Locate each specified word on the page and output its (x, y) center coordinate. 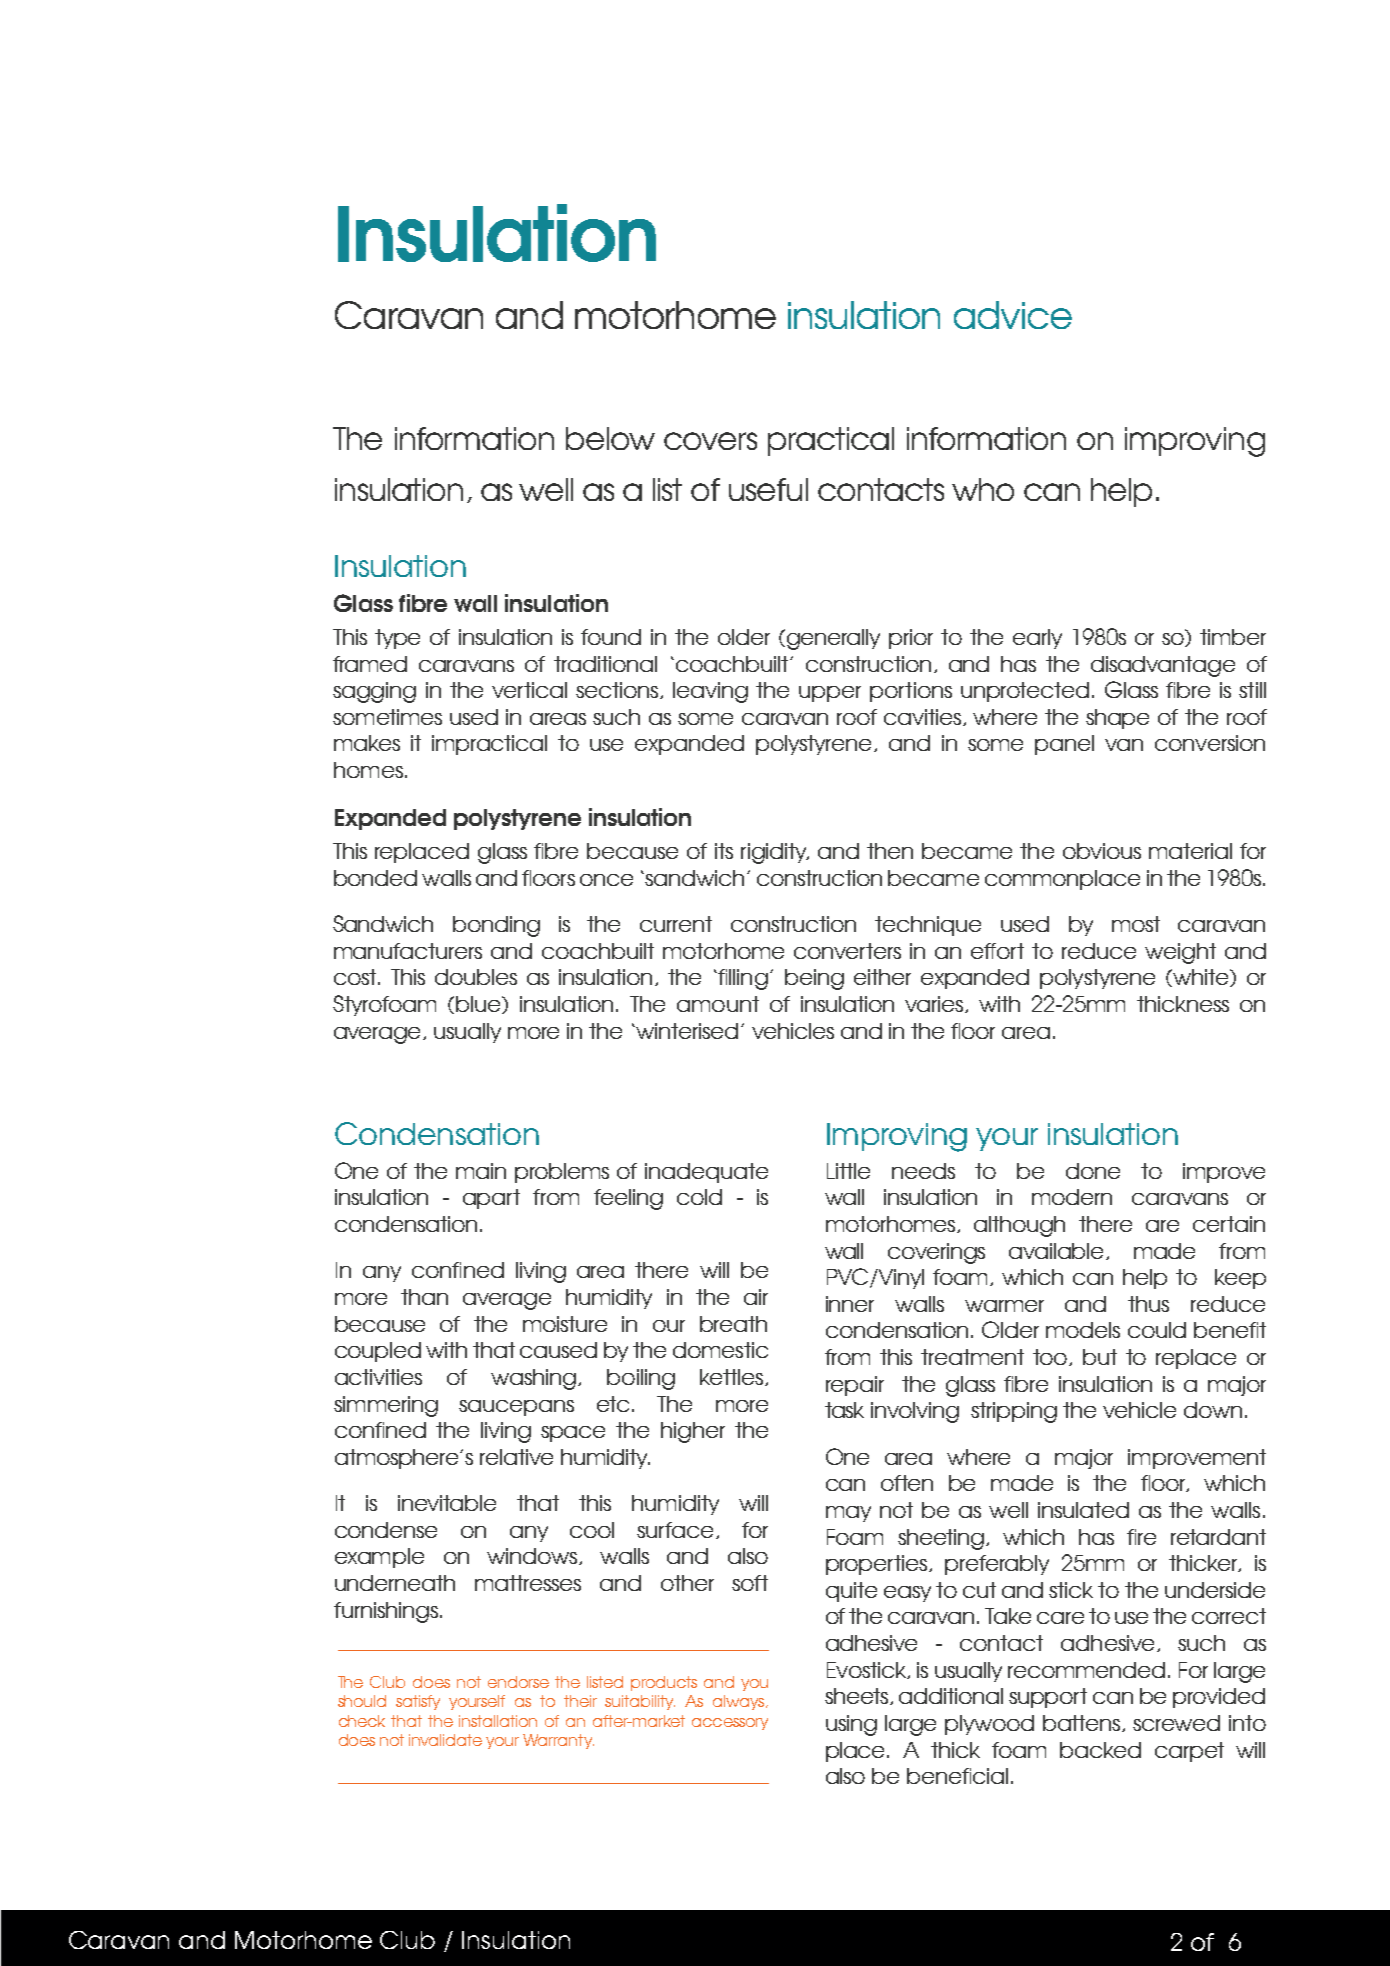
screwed (1176, 1723)
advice (1013, 315)
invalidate (445, 1740)
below (610, 438)
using (851, 1725)
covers (710, 441)
